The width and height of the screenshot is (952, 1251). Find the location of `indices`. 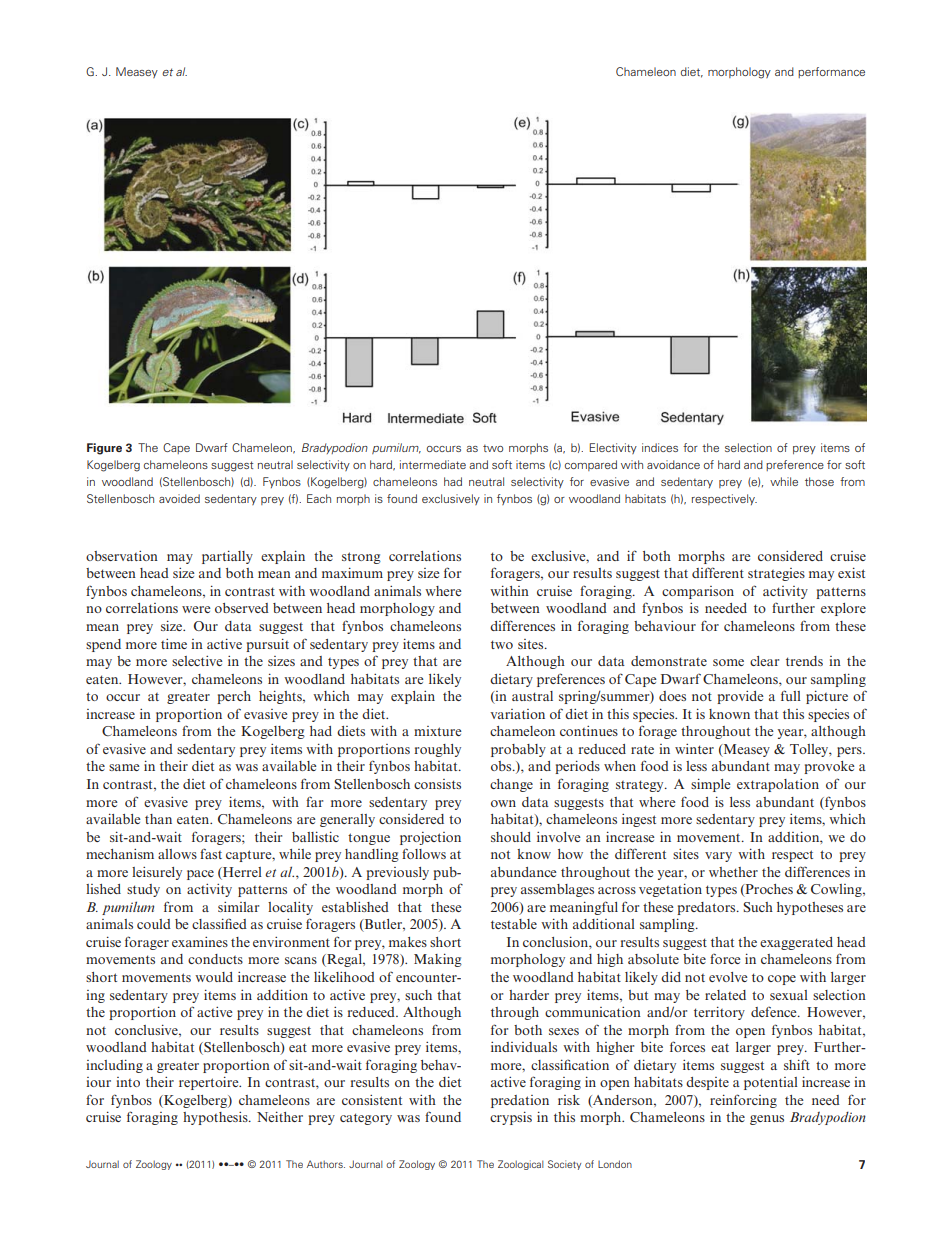

indices is located at coordinates (660, 447).
